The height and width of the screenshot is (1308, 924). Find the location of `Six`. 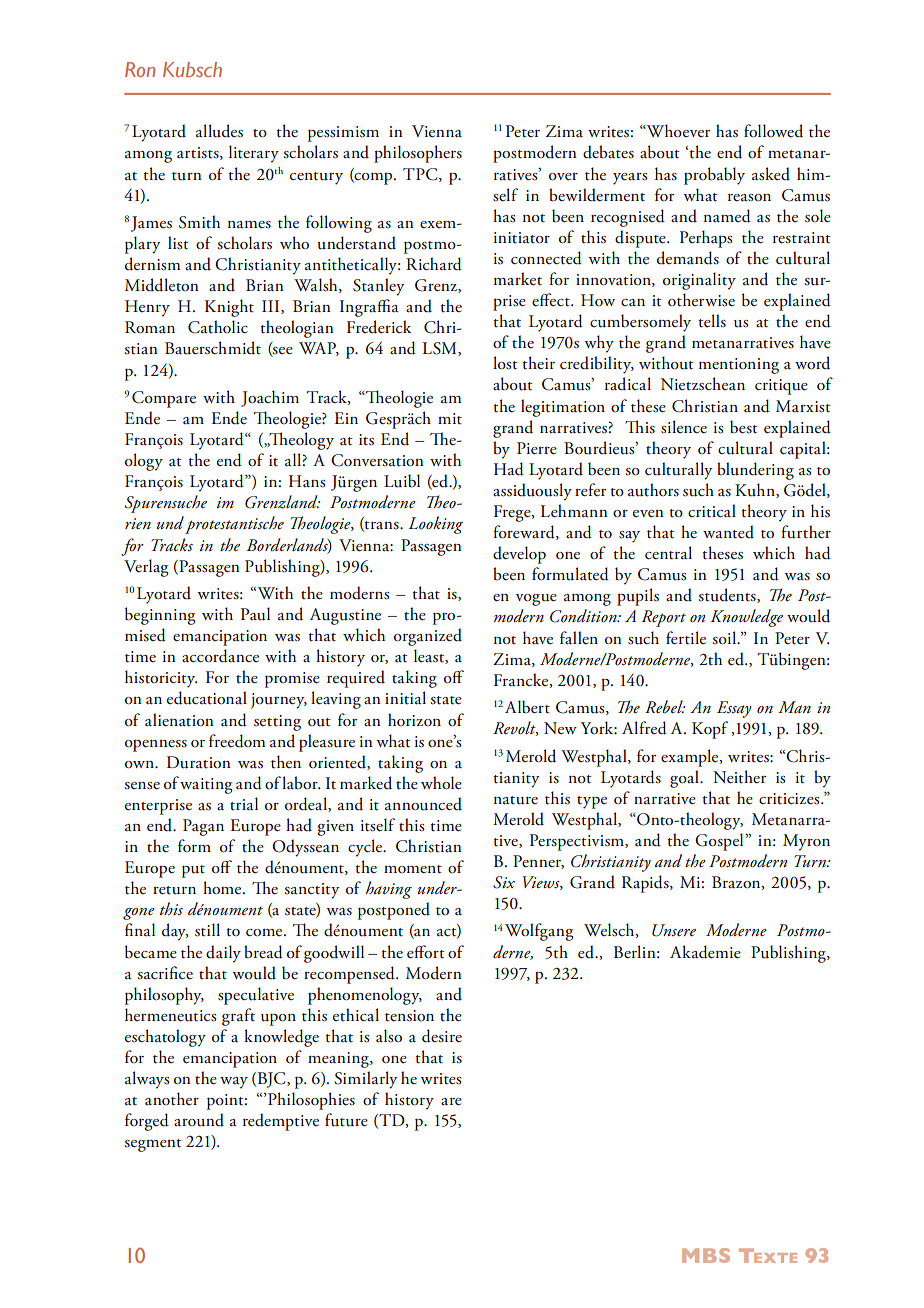

Six is located at coordinates (504, 882).
